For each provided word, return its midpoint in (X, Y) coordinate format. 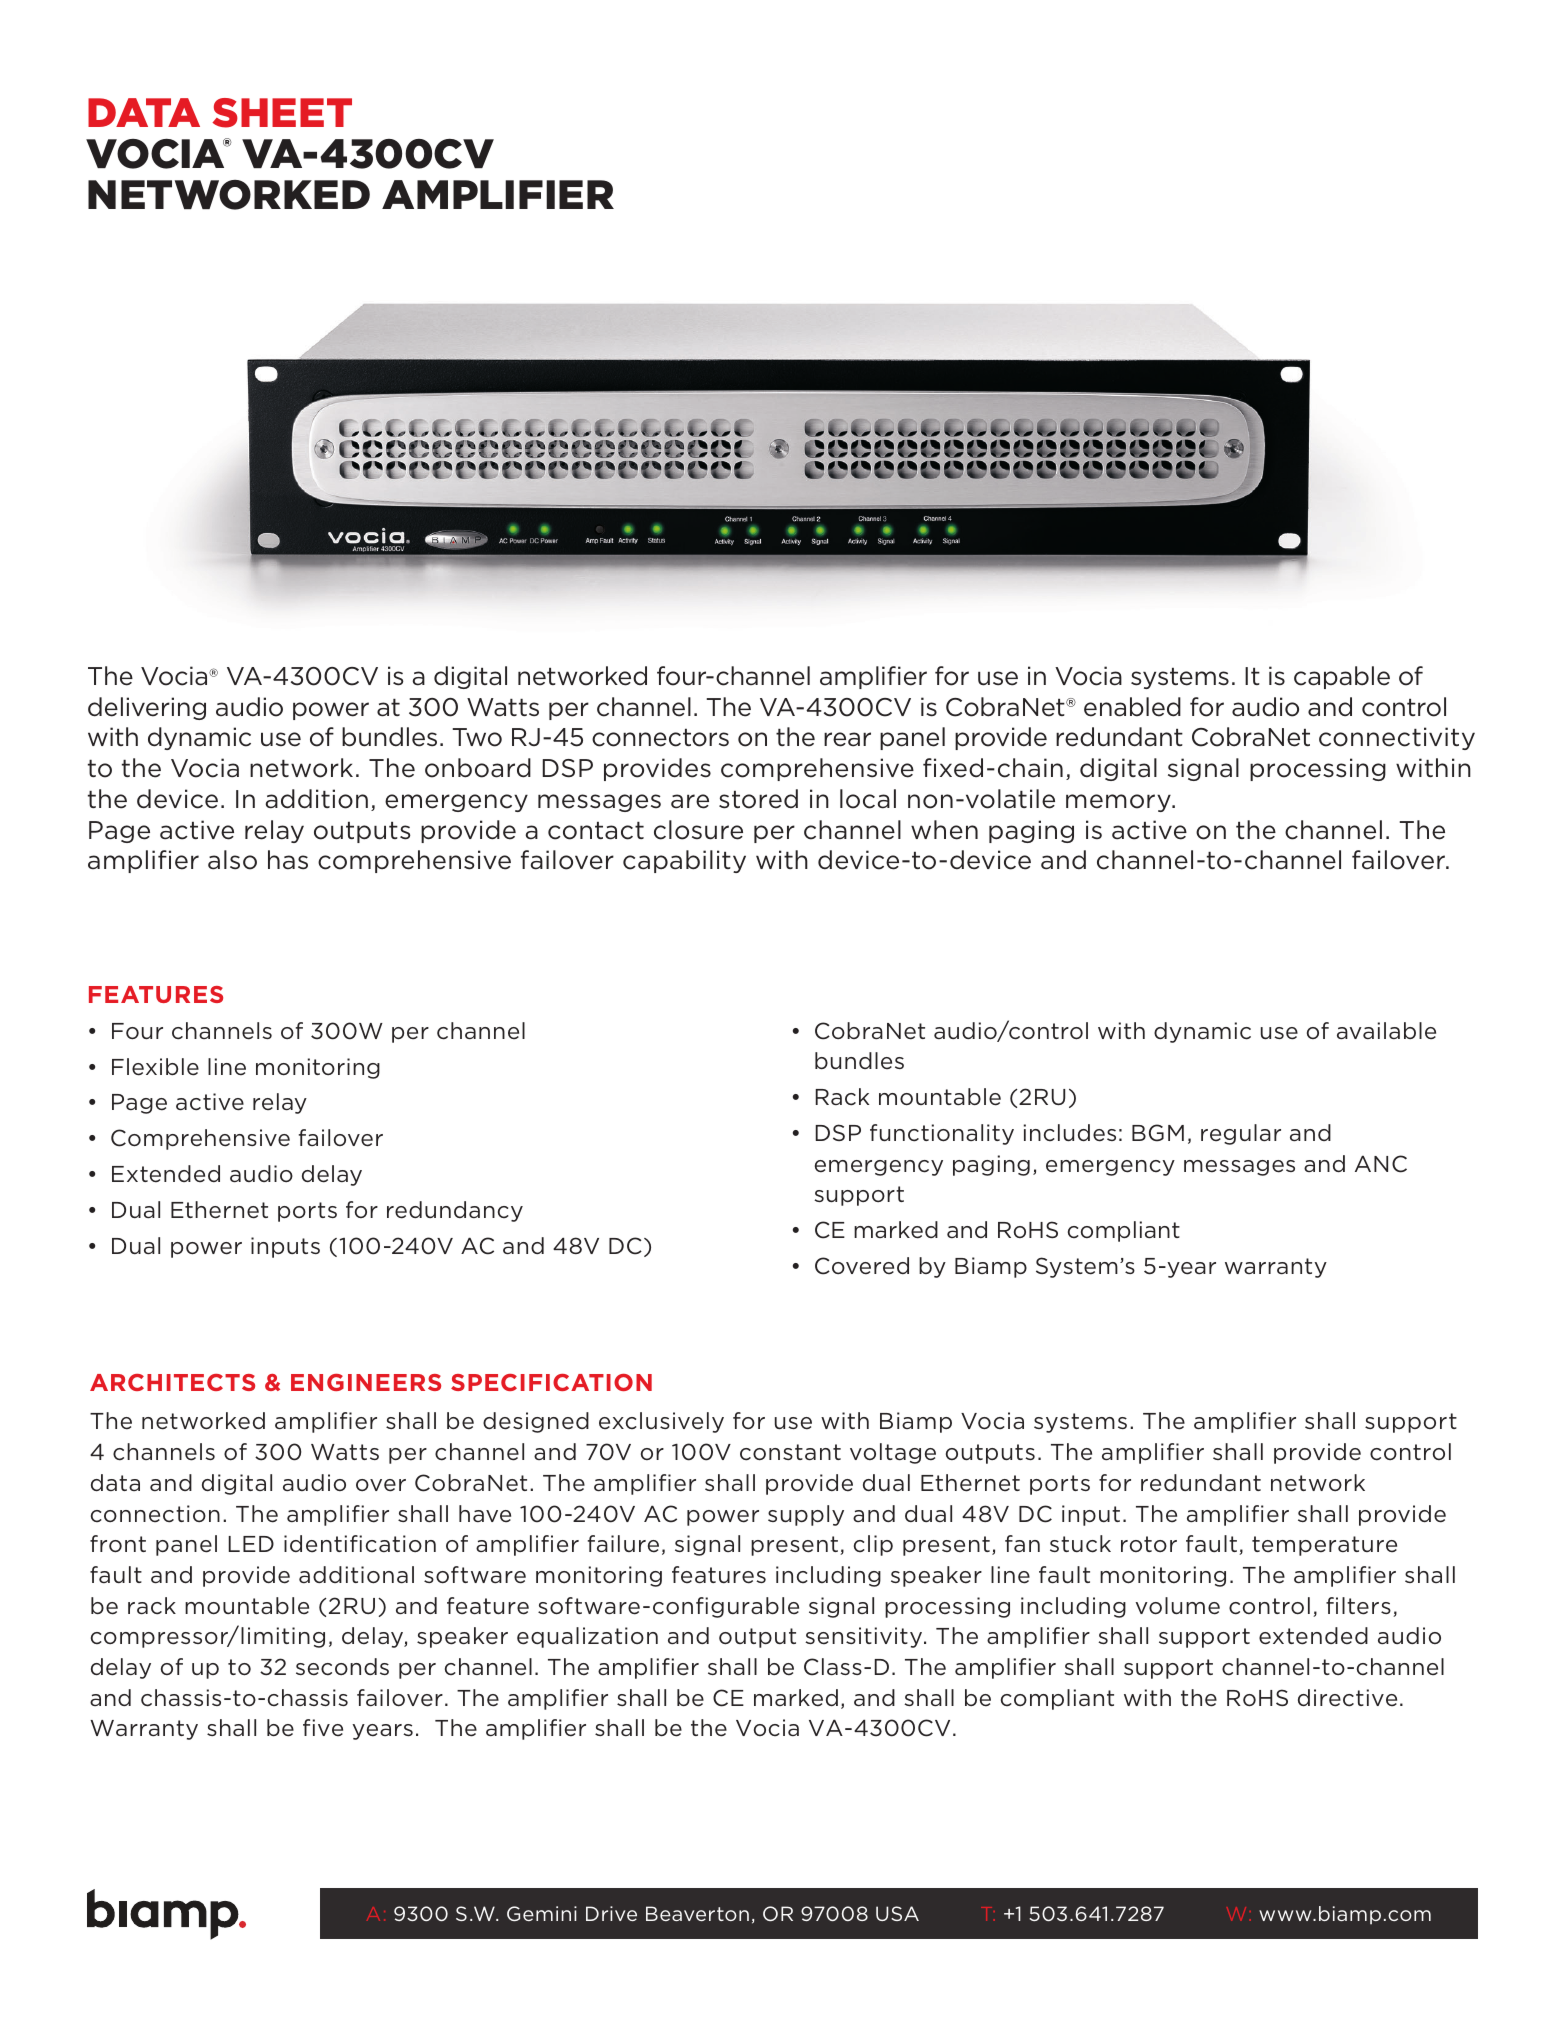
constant (790, 1452)
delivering (147, 708)
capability (684, 861)
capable (1342, 677)
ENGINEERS (366, 1382)
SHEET (282, 113)
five (323, 1728)
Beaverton (697, 1913)
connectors (660, 738)
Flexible (155, 1067)
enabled (1132, 707)
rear (847, 739)
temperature (1324, 1546)
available (1386, 1031)
